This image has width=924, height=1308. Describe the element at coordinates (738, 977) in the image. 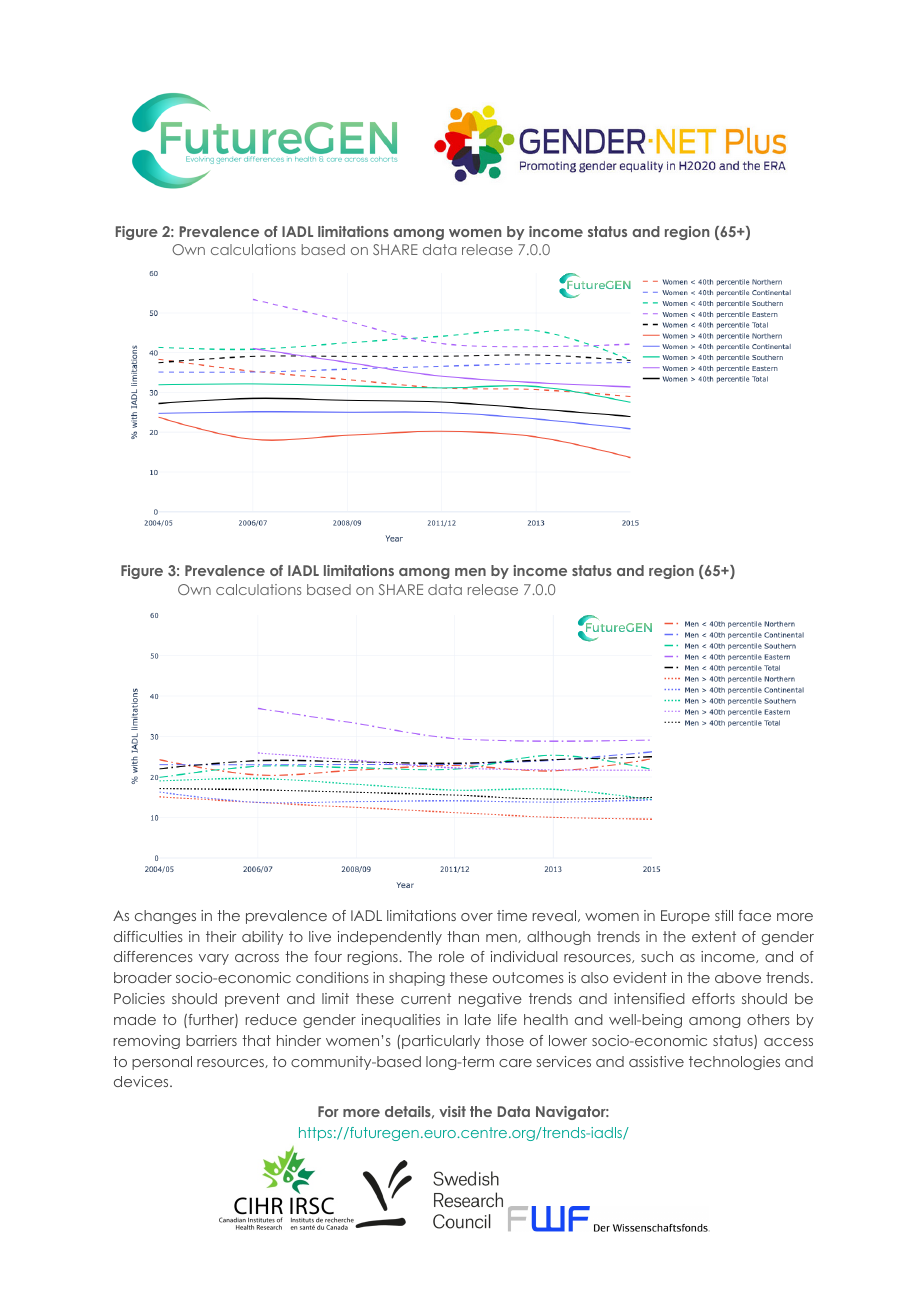

I see `above` at that location.
